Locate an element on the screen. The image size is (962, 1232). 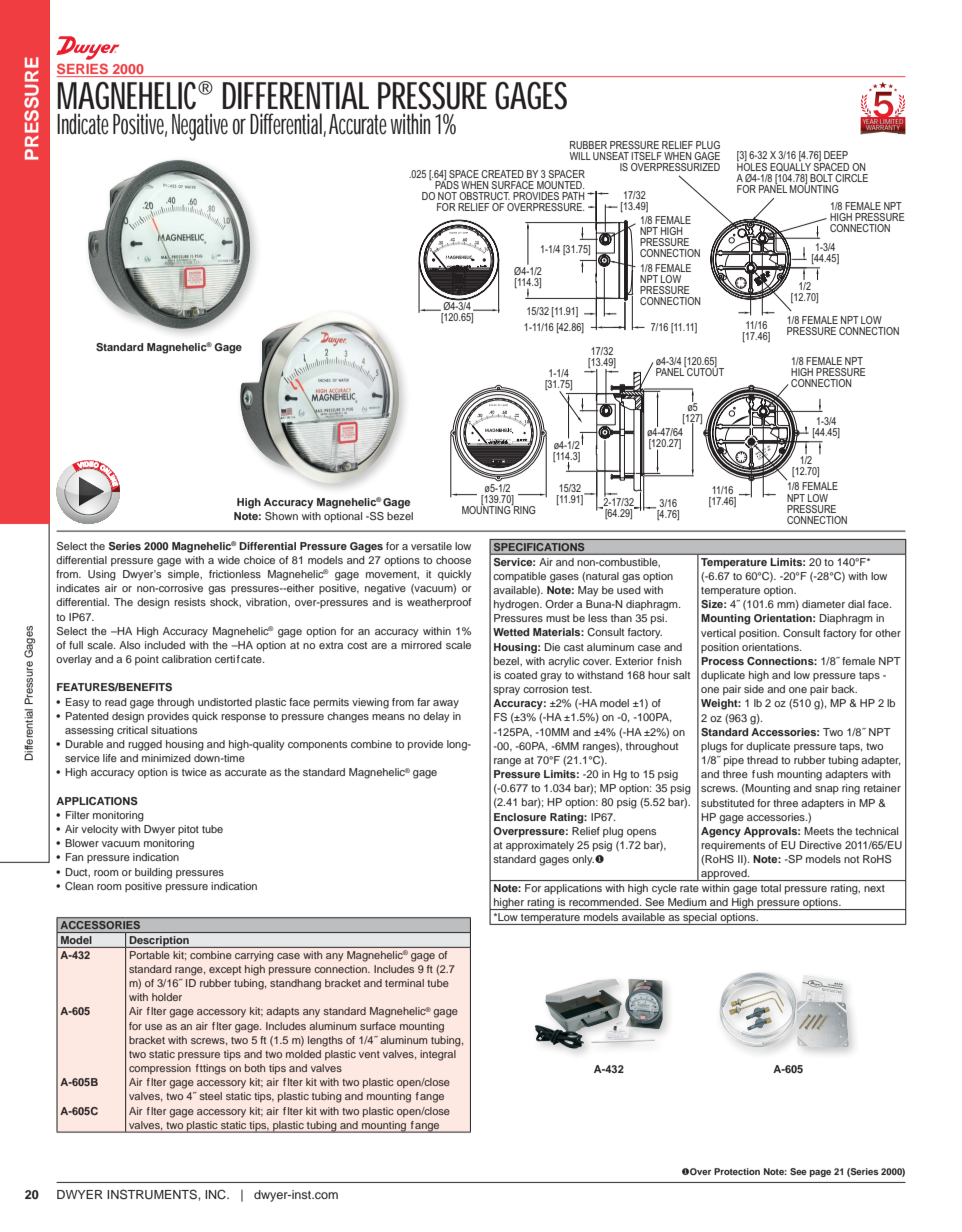
CIRCLE is located at coordinates (851, 178).
